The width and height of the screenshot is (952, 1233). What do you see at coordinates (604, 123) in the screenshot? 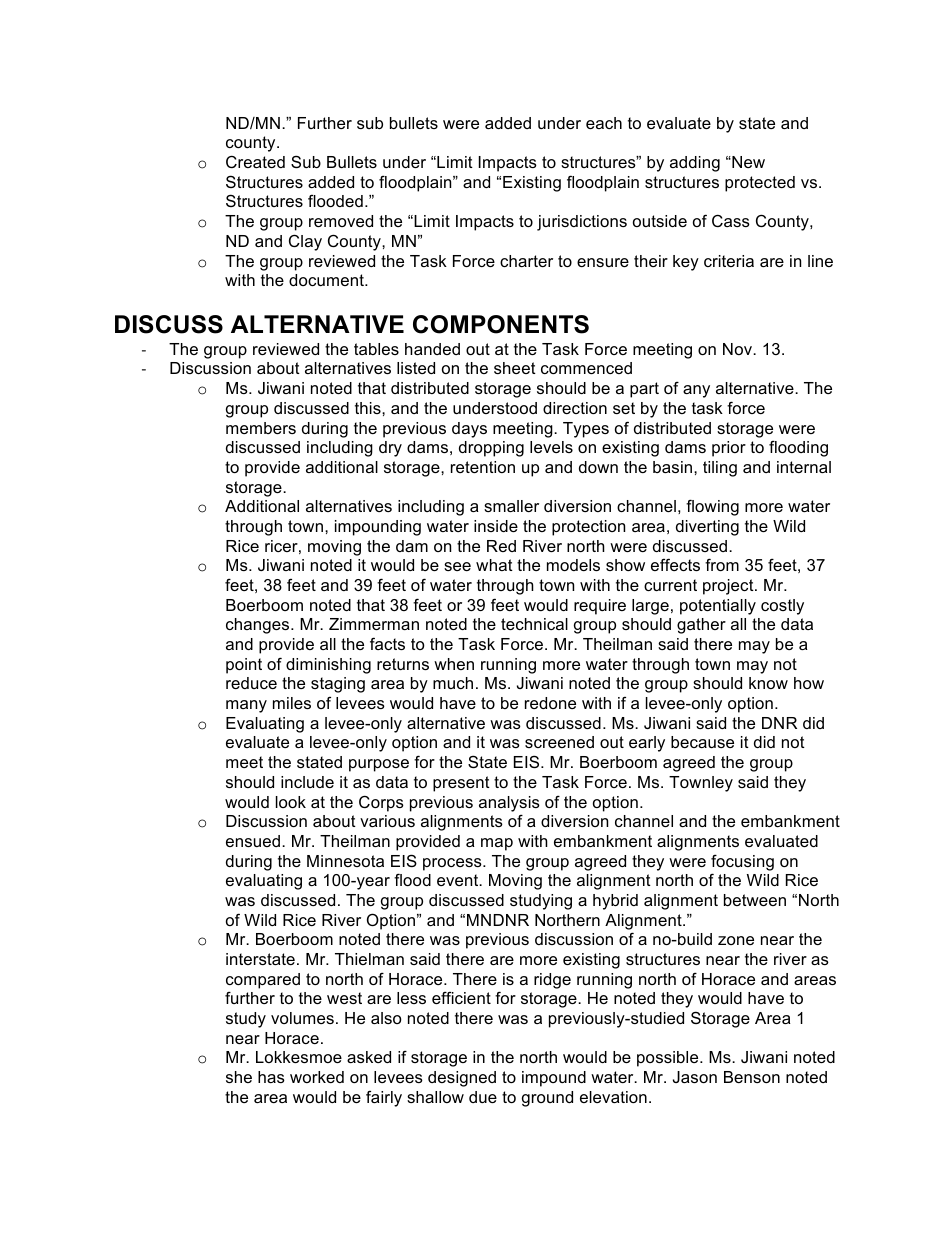
I see `each` at bounding box center [604, 123].
